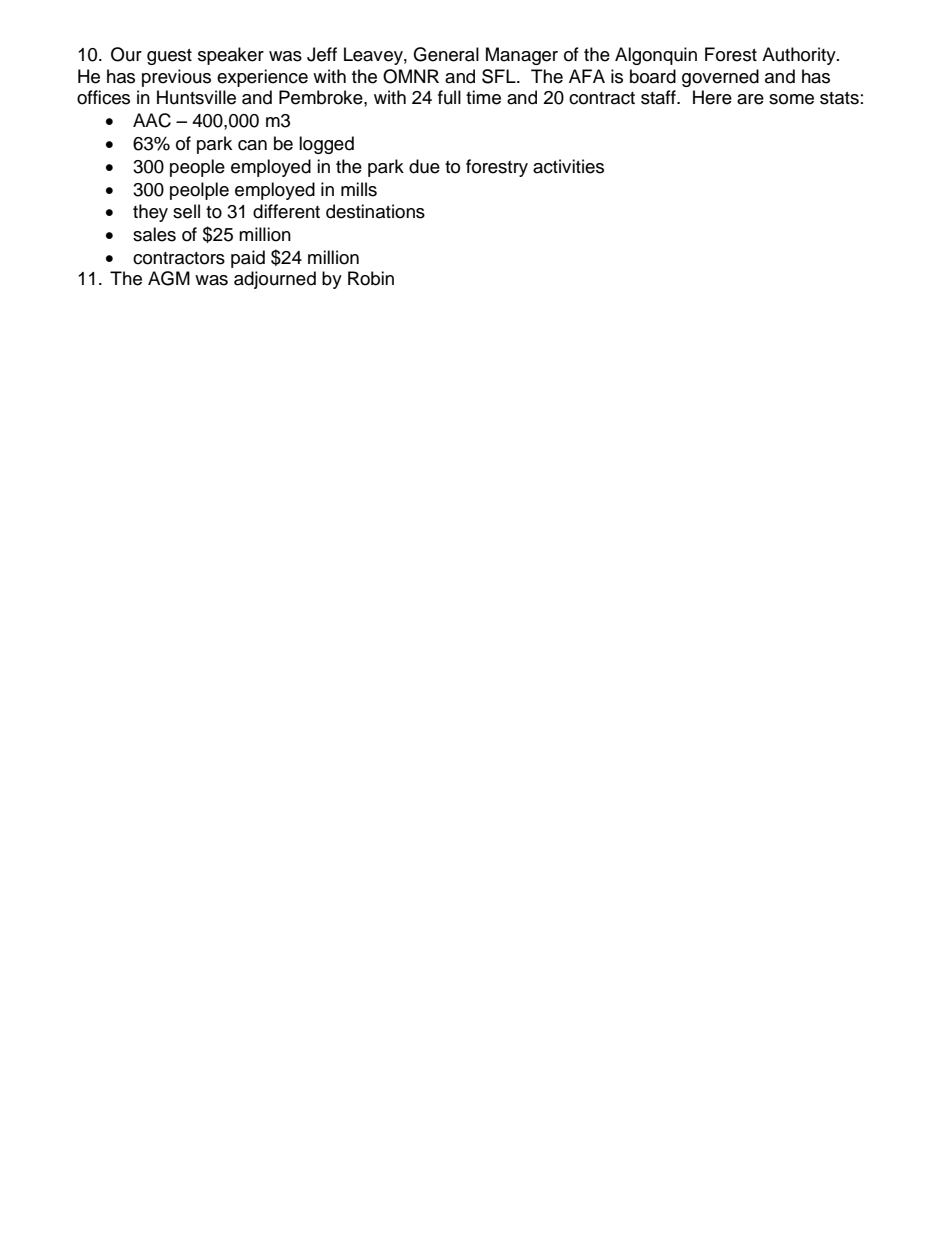  What do you see at coordinates (359, 189) in the screenshot?
I see `mills` at bounding box center [359, 189].
